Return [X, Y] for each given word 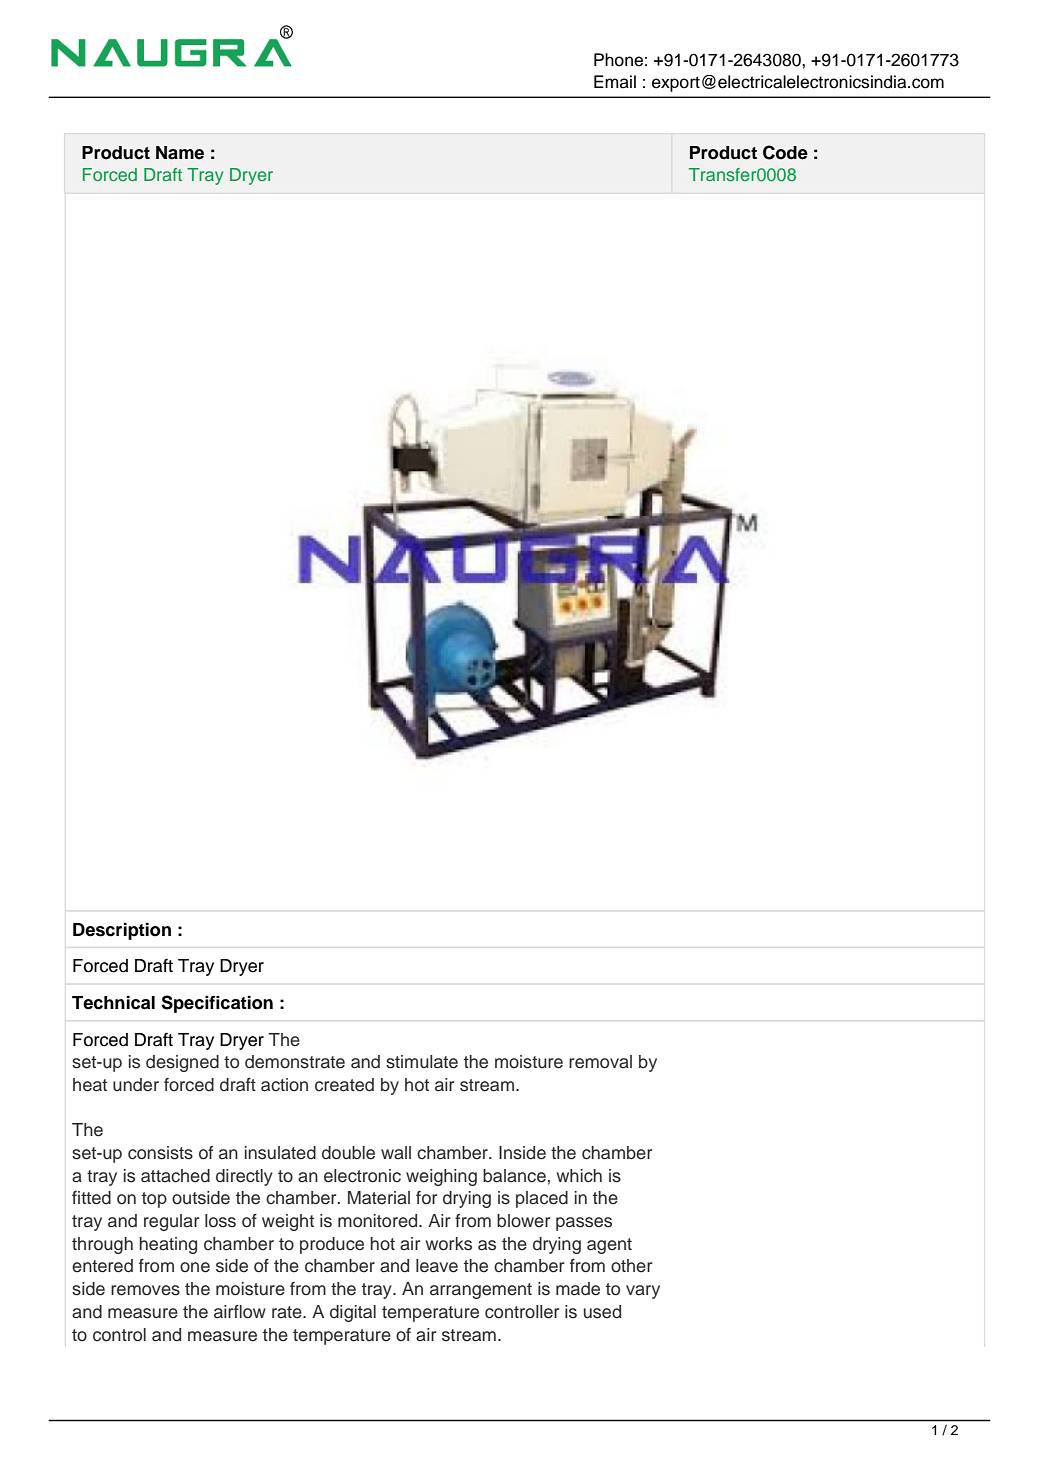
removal [600, 1062]
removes [145, 1290]
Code [785, 152]
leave [437, 1266]
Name [180, 153]
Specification [217, 1004]
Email [615, 82]
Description [122, 931]
